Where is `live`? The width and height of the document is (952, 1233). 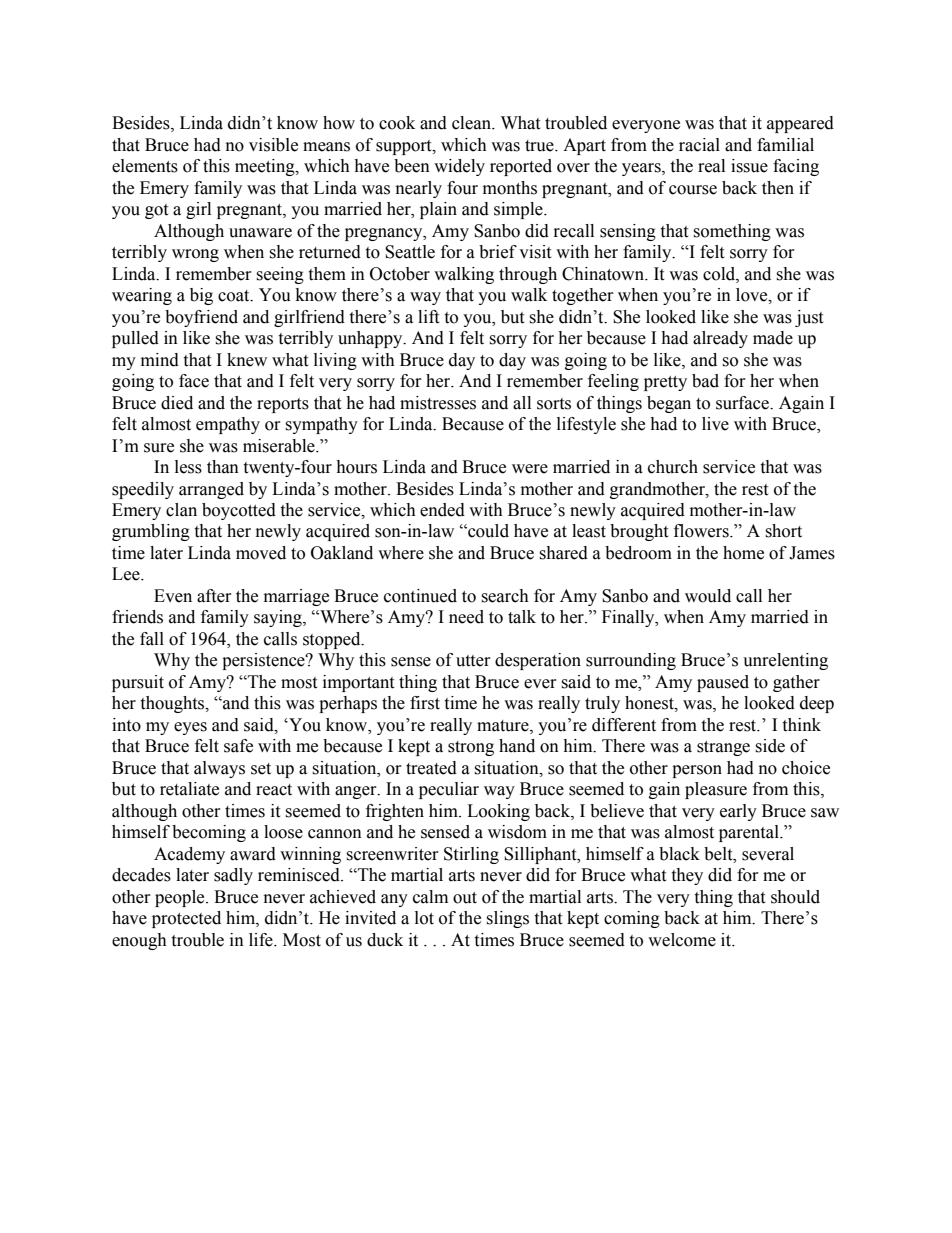 live is located at coordinates (715, 424).
